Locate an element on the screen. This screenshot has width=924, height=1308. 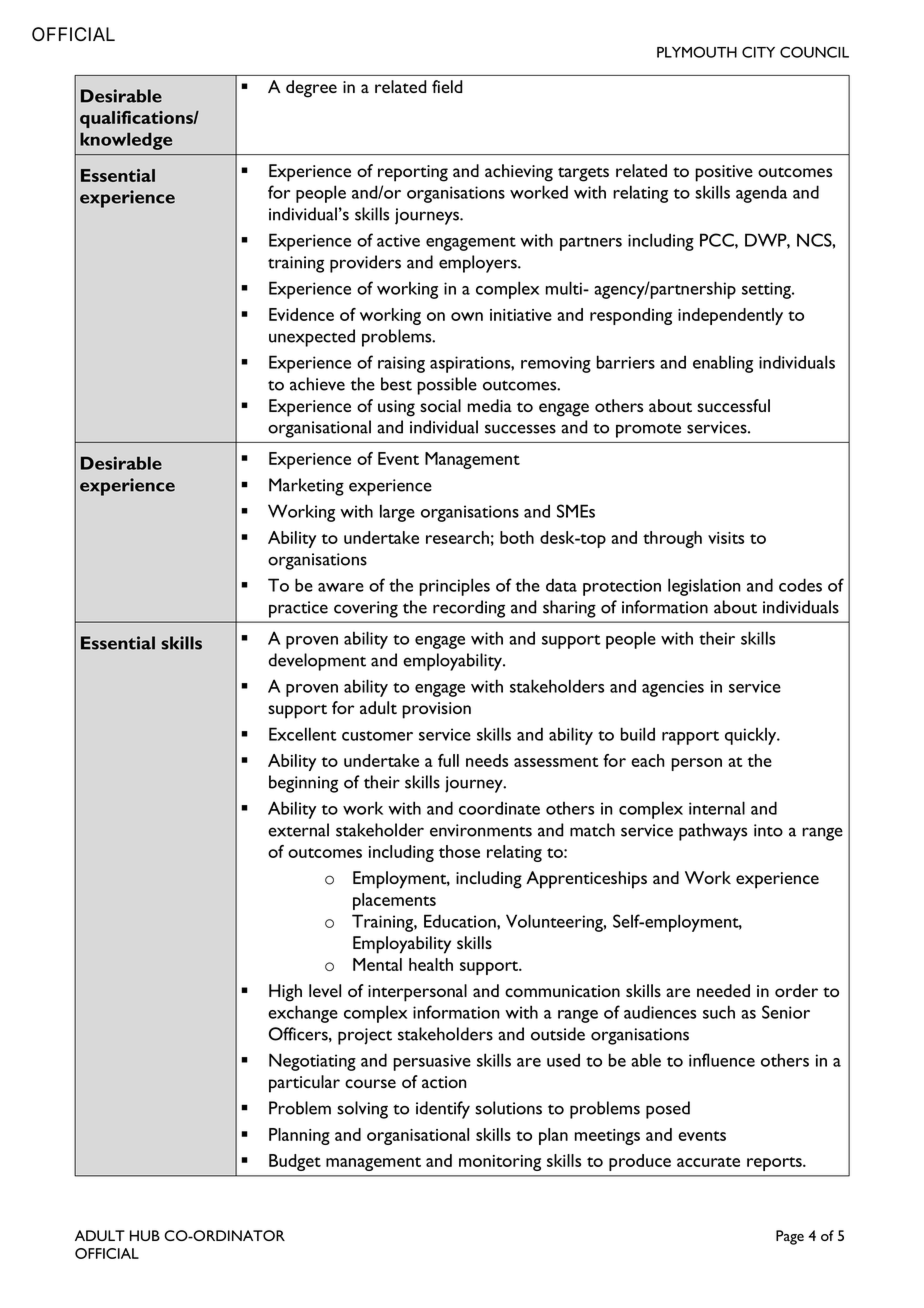
CITY is located at coordinates (758, 52).
